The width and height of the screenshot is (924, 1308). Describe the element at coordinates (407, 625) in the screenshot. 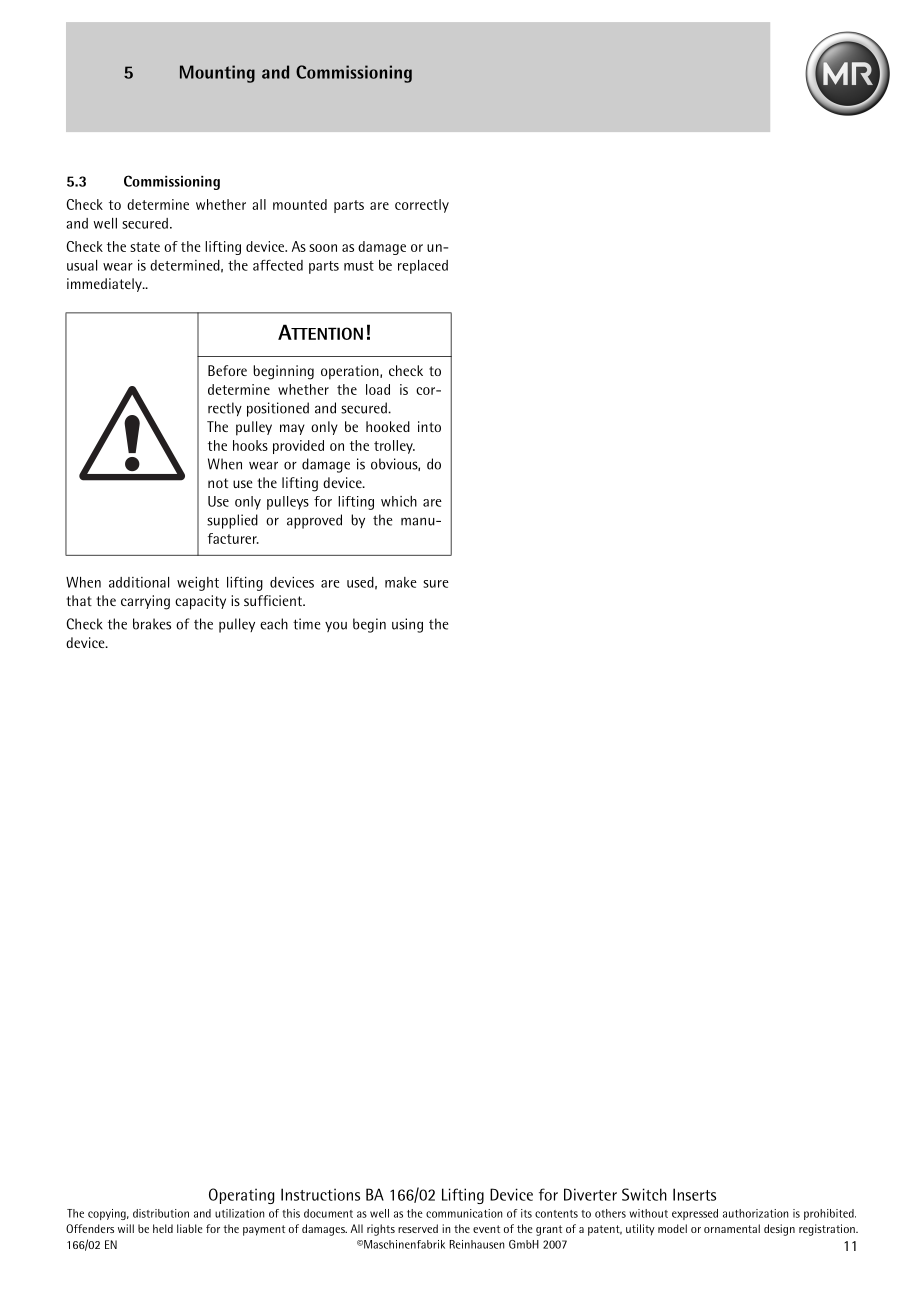

I see `using` at that location.
